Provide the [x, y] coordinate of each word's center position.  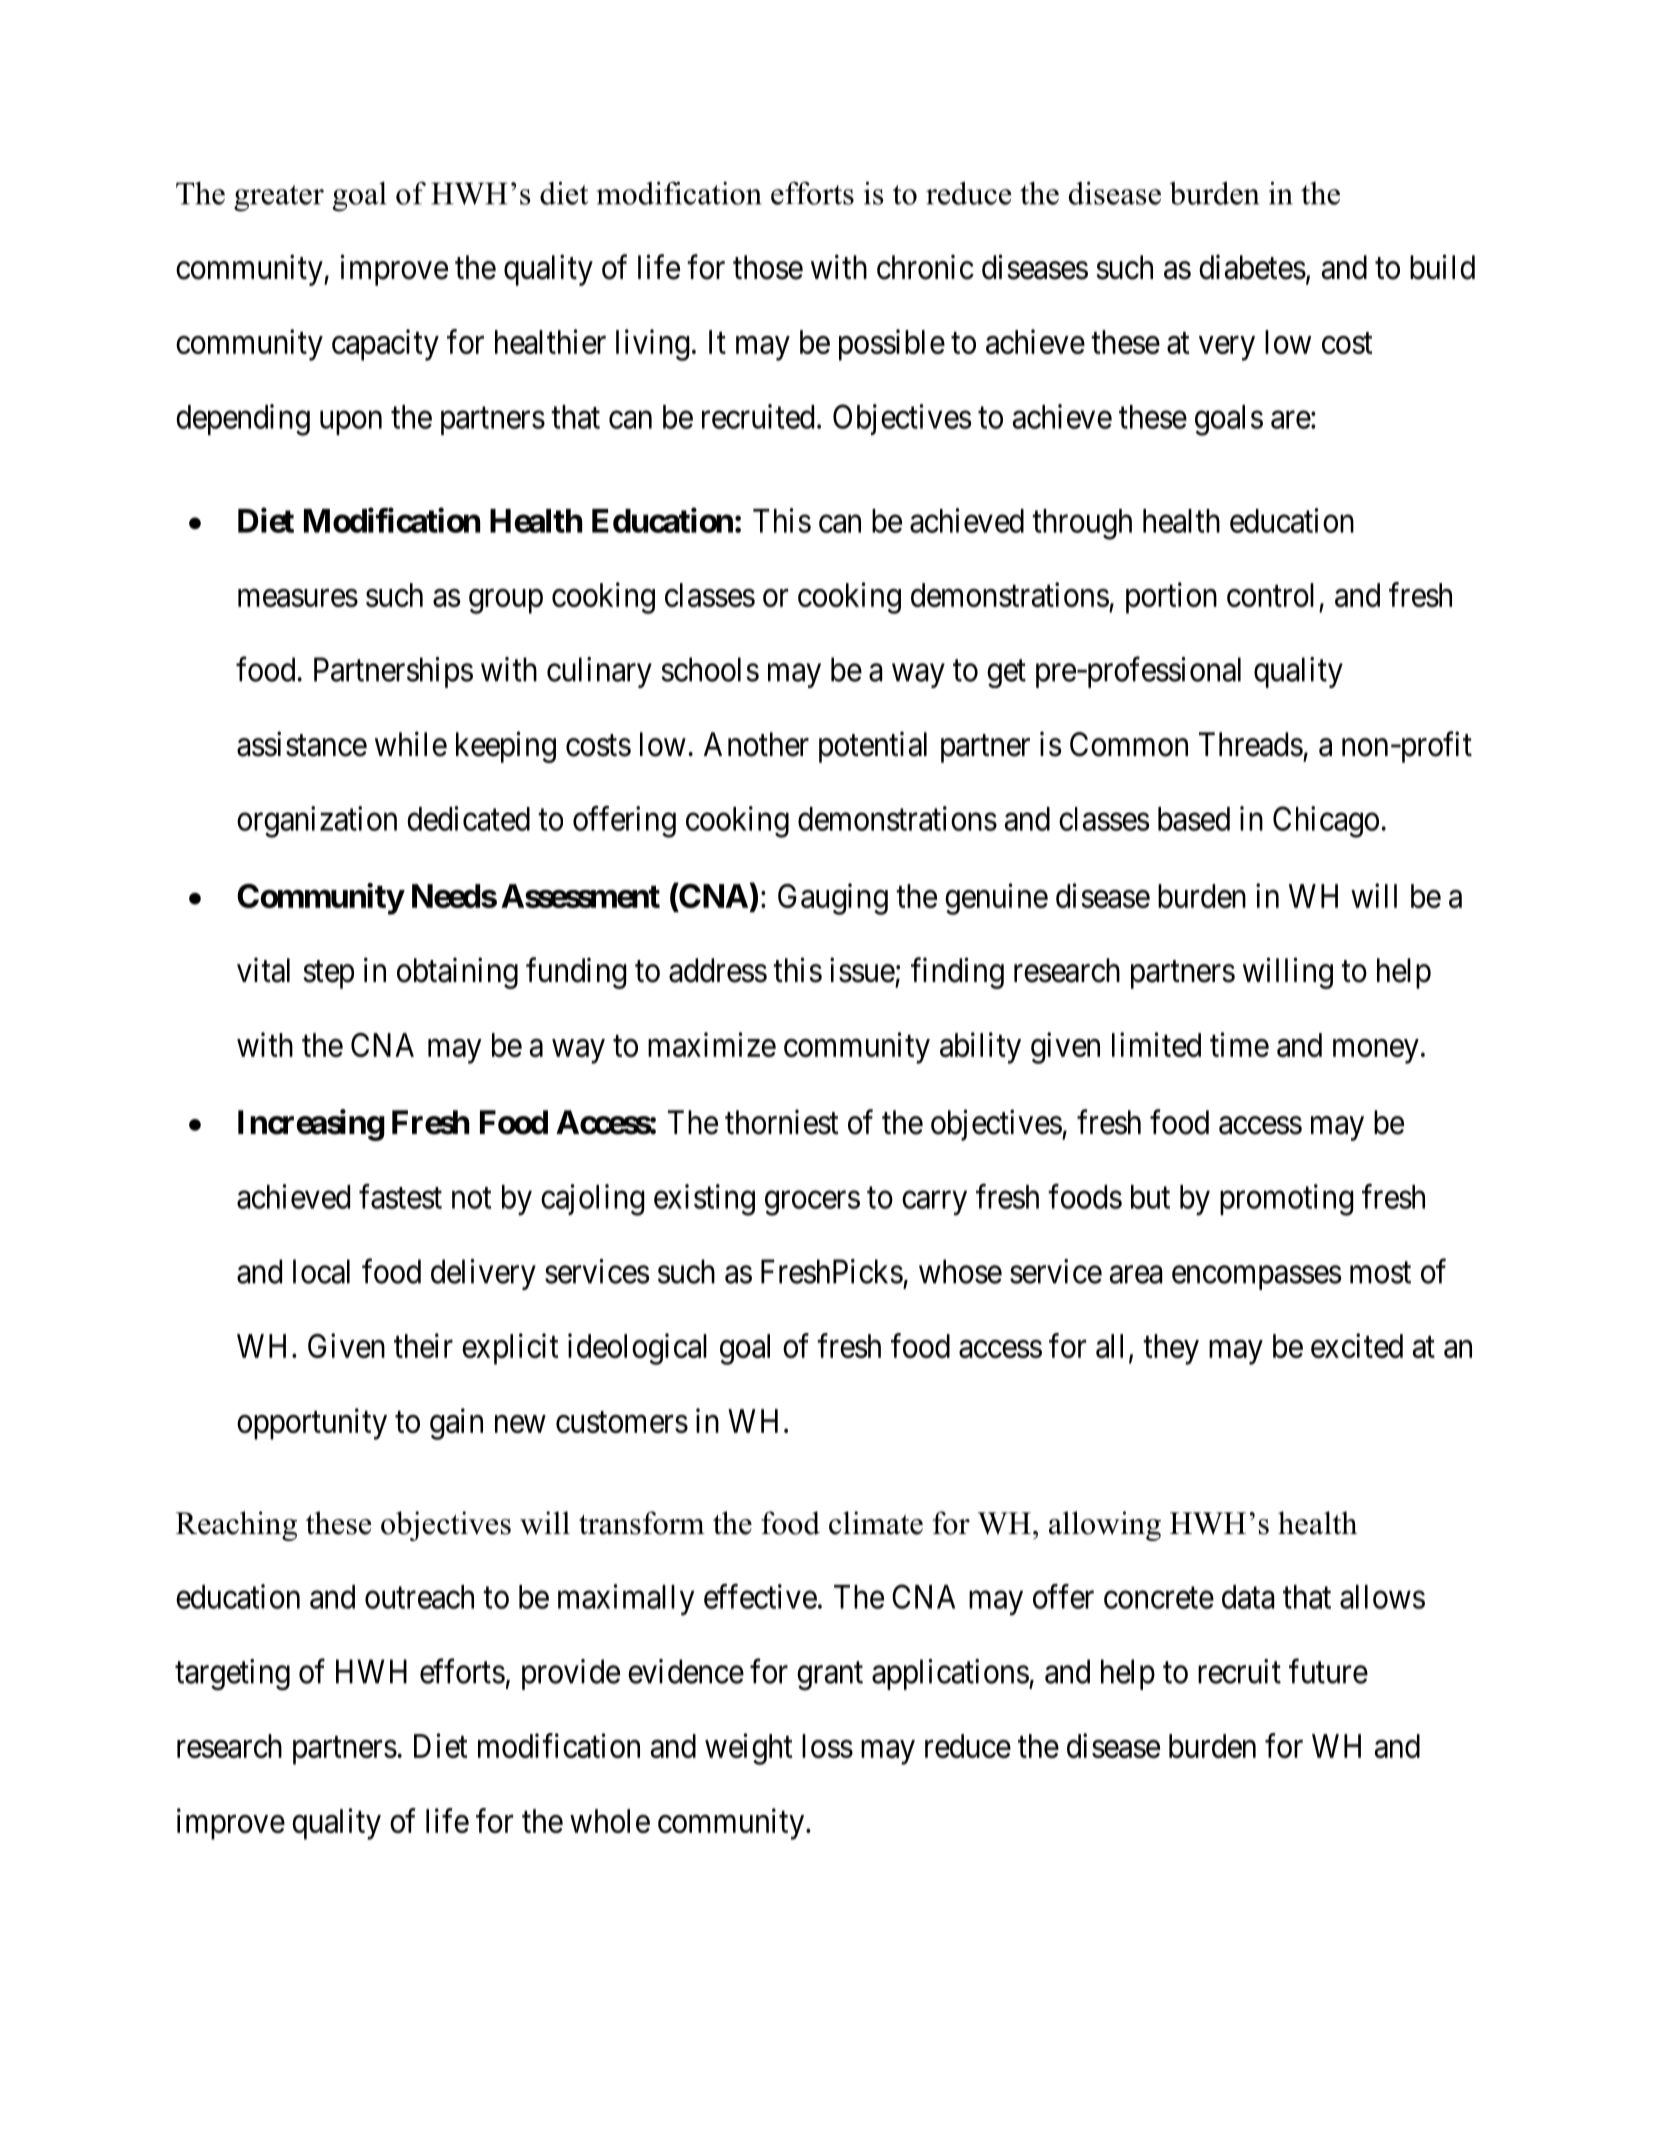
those [768, 267]
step [328, 975]
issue [862, 970]
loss [827, 1746]
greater [279, 198]
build [1442, 267]
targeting [232, 1675]
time [1239, 1044]
